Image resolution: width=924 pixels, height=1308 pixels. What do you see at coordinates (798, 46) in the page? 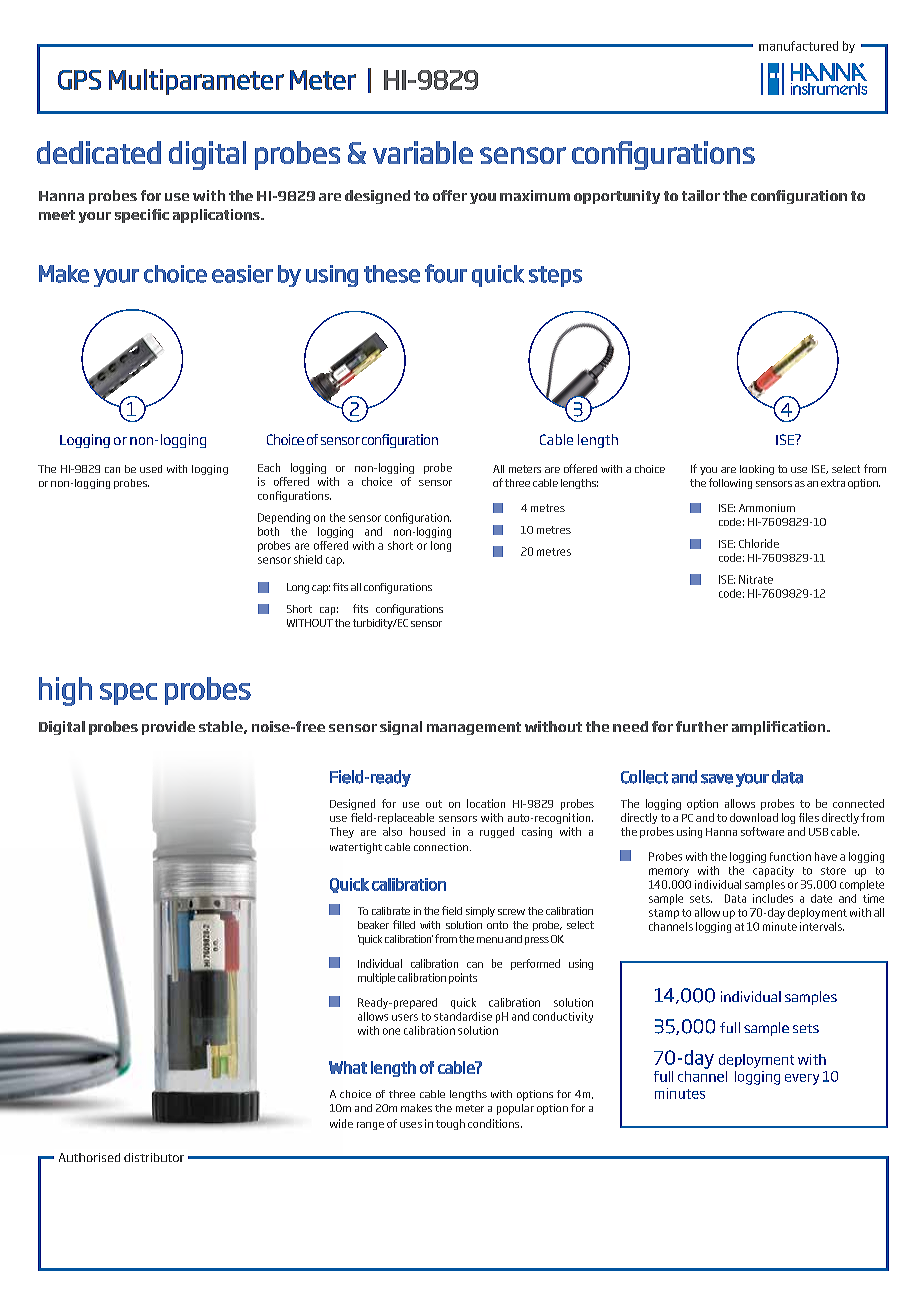
I see `manufactured` at bounding box center [798, 46].
